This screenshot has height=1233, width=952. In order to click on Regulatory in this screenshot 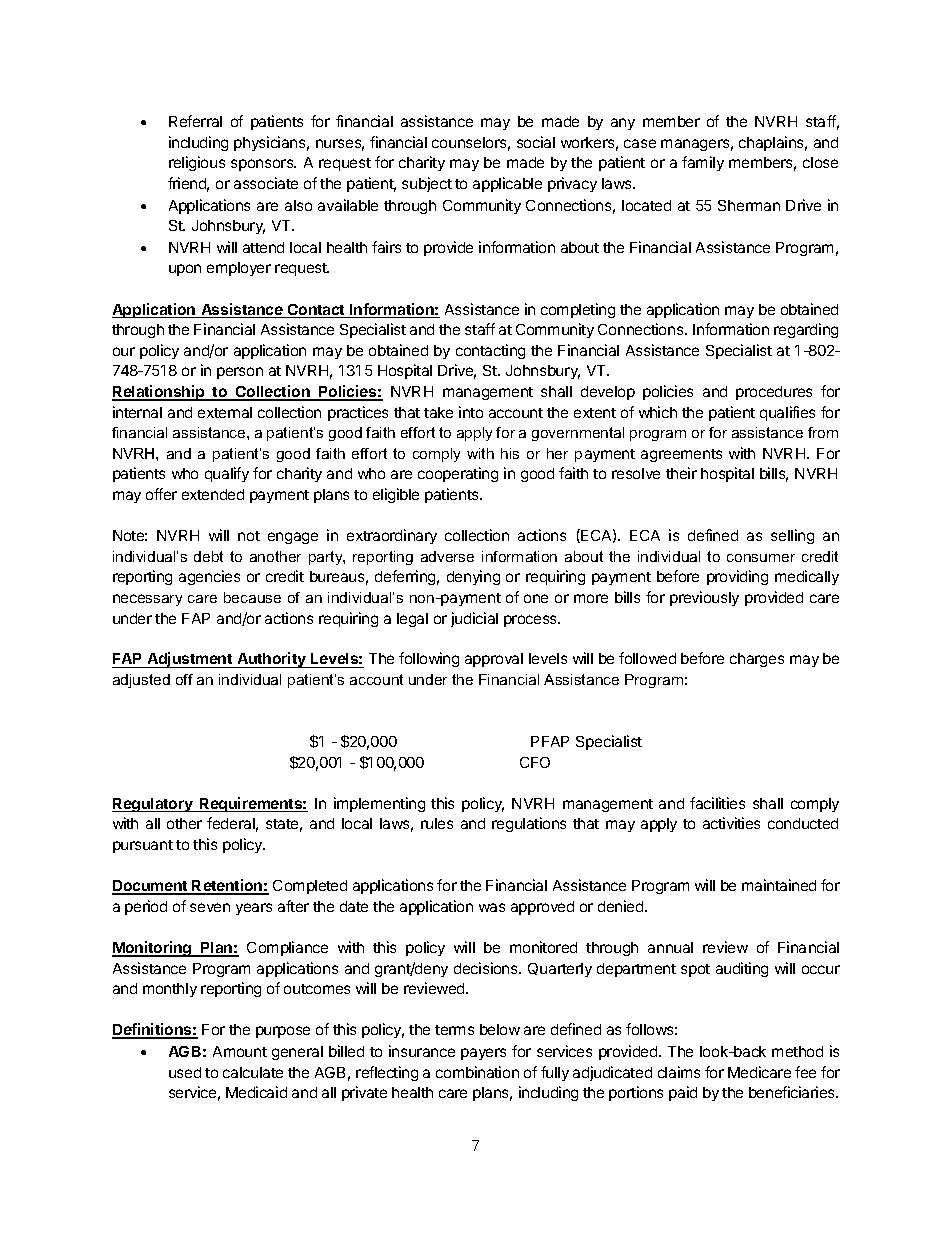, I will do `click(153, 805)`.
